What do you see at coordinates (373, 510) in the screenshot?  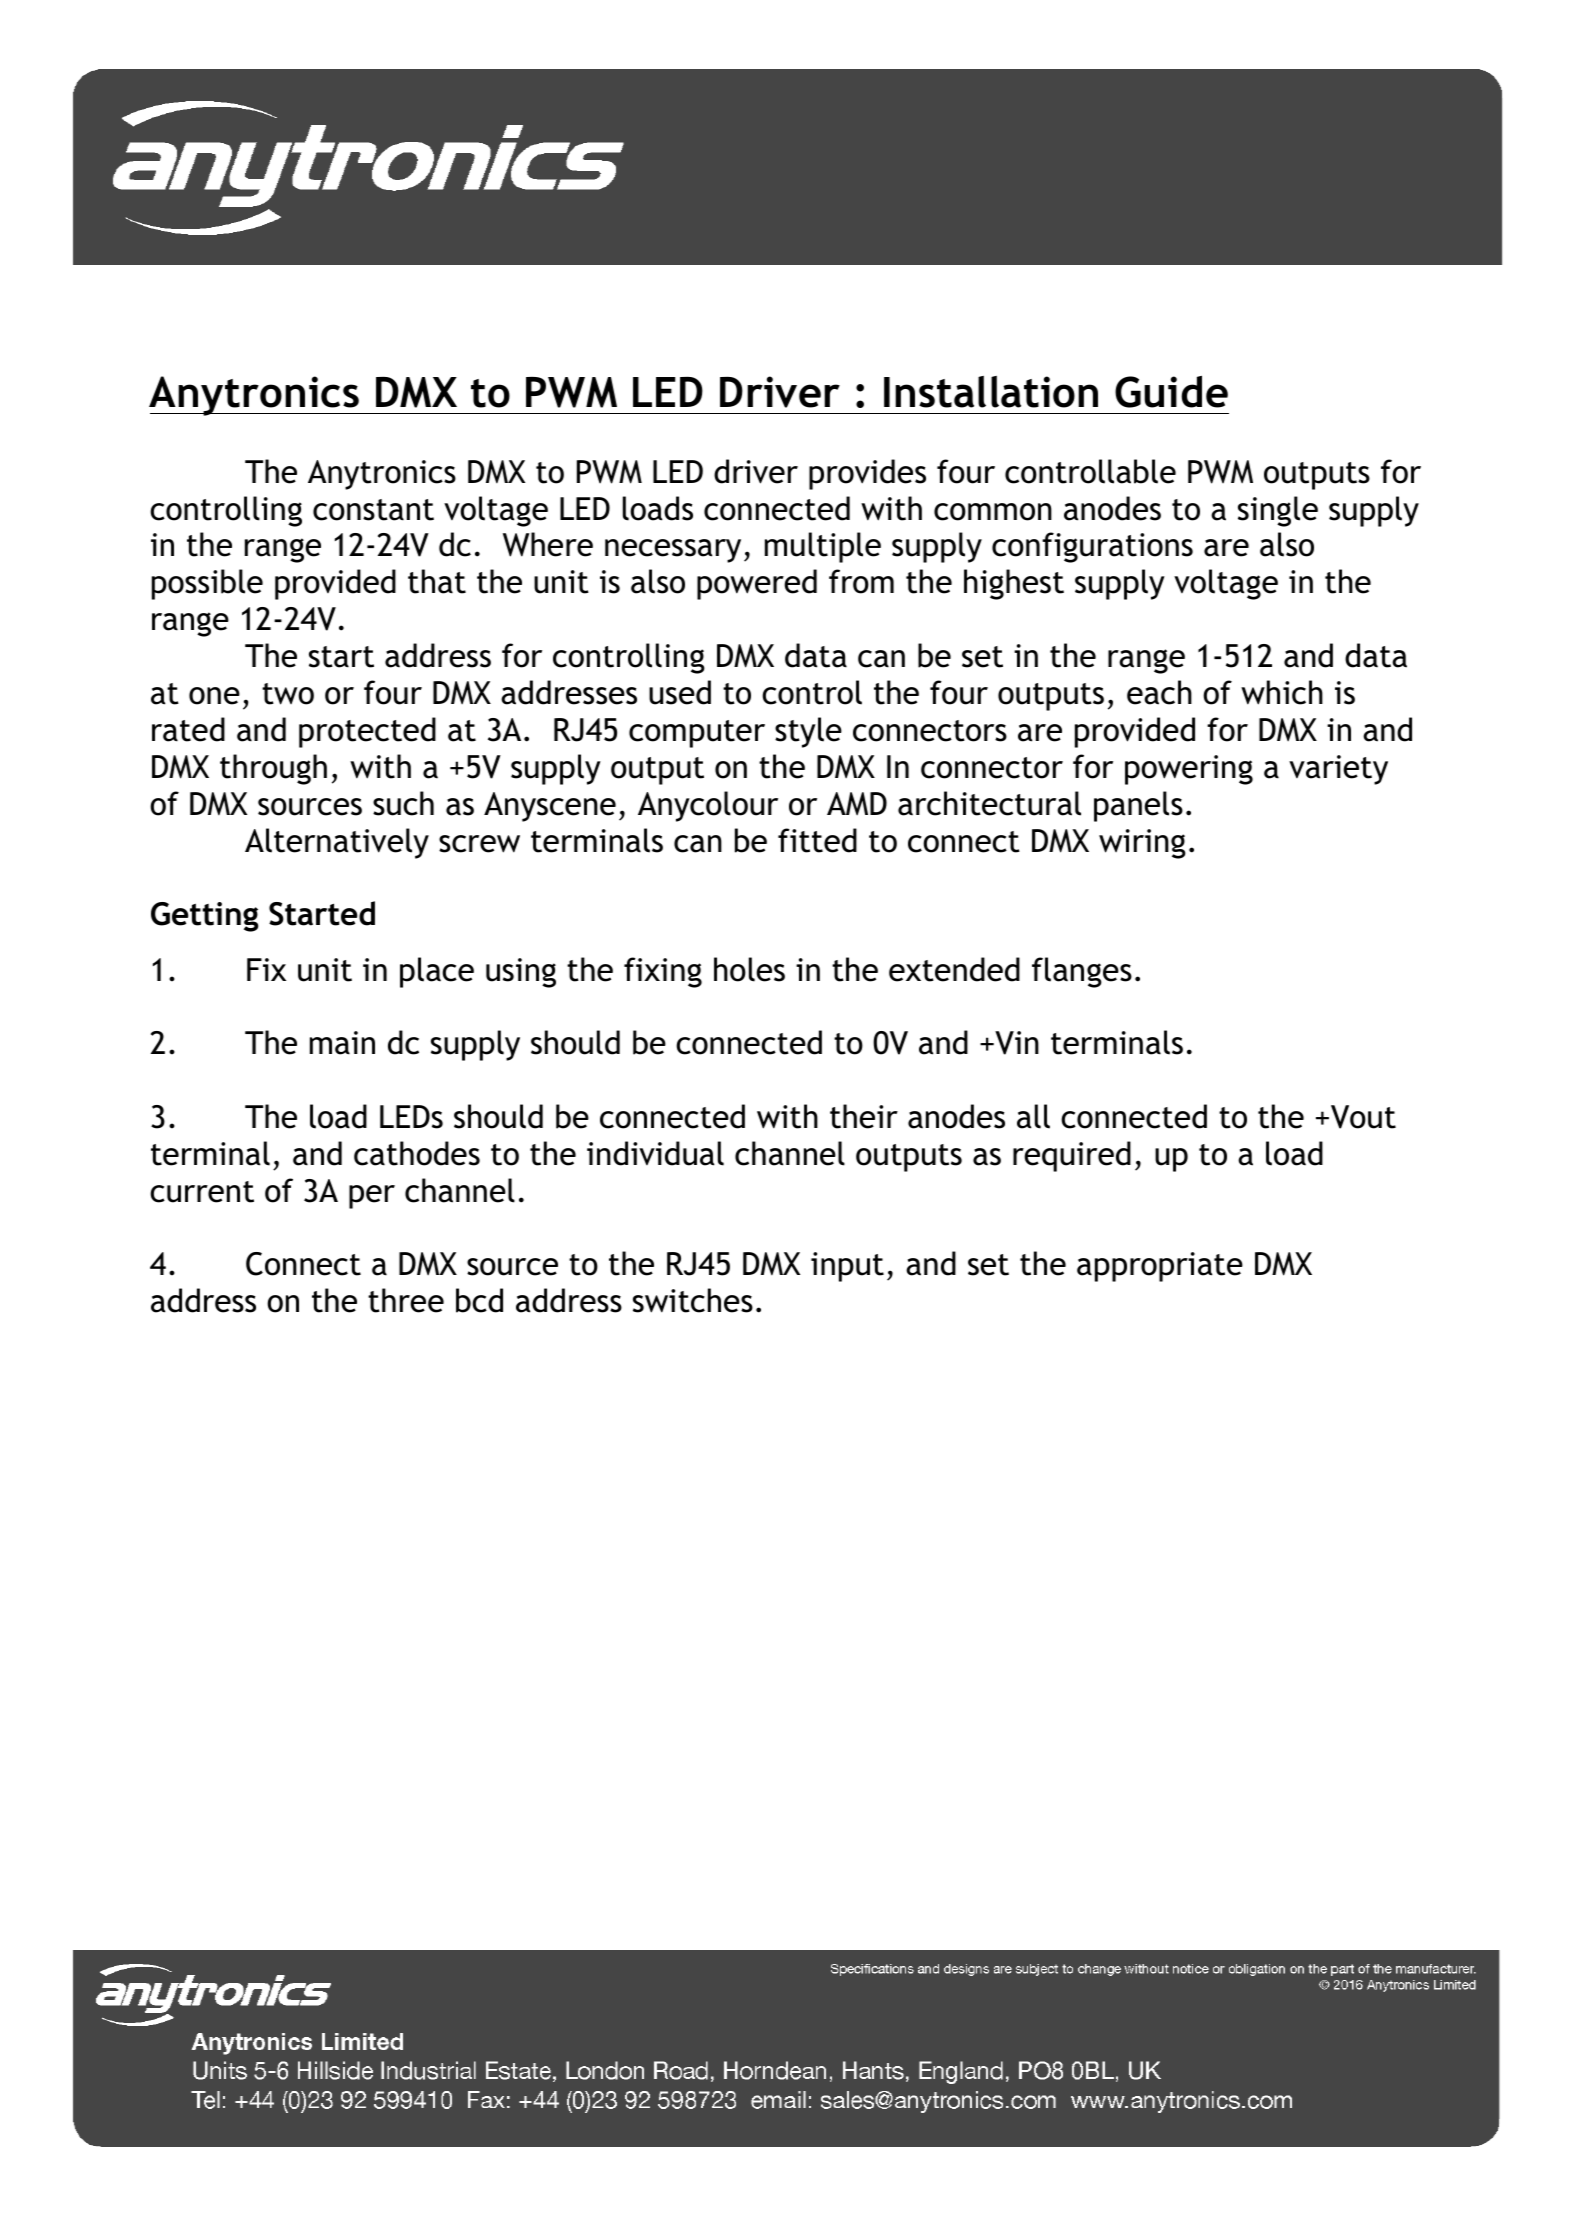 I see `constant` at bounding box center [373, 510].
